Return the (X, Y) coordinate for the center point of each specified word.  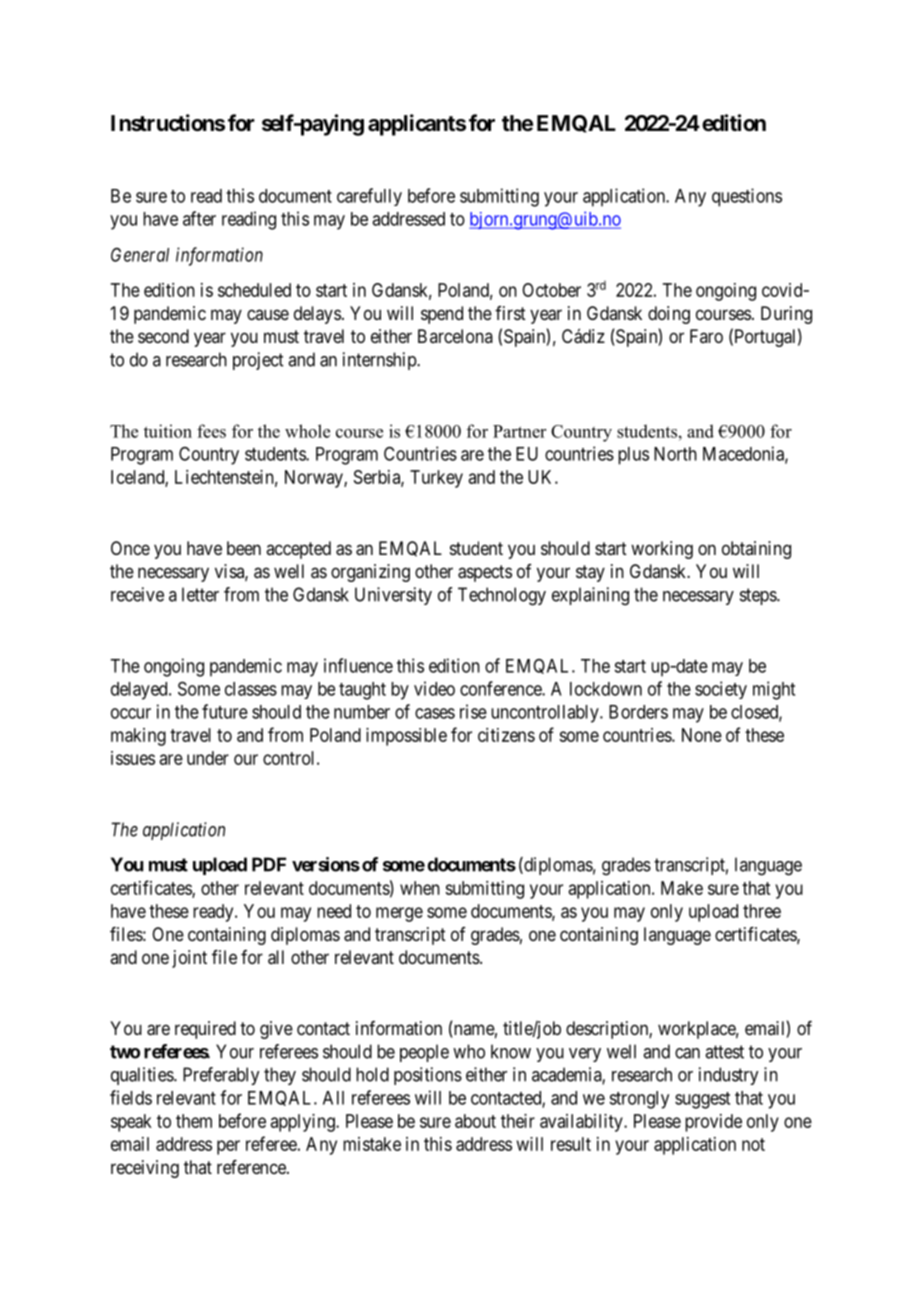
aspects (485, 573)
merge (399, 914)
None (702, 735)
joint (189, 959)
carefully (369, 197)
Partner (519, 431)
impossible (406, 737)
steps (759, 596)
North (675, 454)
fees (211, 431)
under (208, 758)
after (199, 218)
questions (747, 197)
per (228, 1147)
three (762, 911)
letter (200, 594)
